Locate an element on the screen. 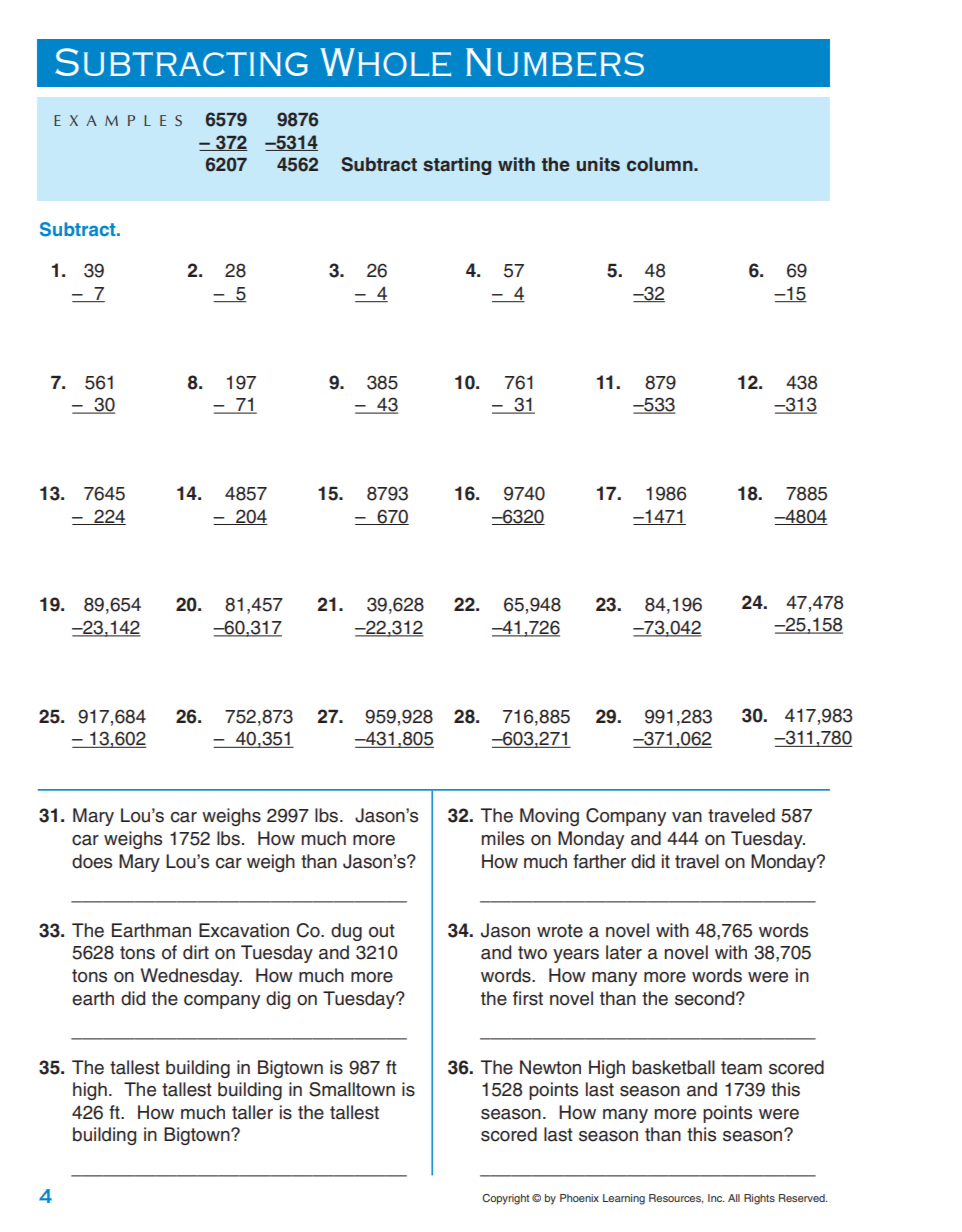 The height and width of the screenshot is (1232, 962). Inc is located at coordinates (716, 1198).
